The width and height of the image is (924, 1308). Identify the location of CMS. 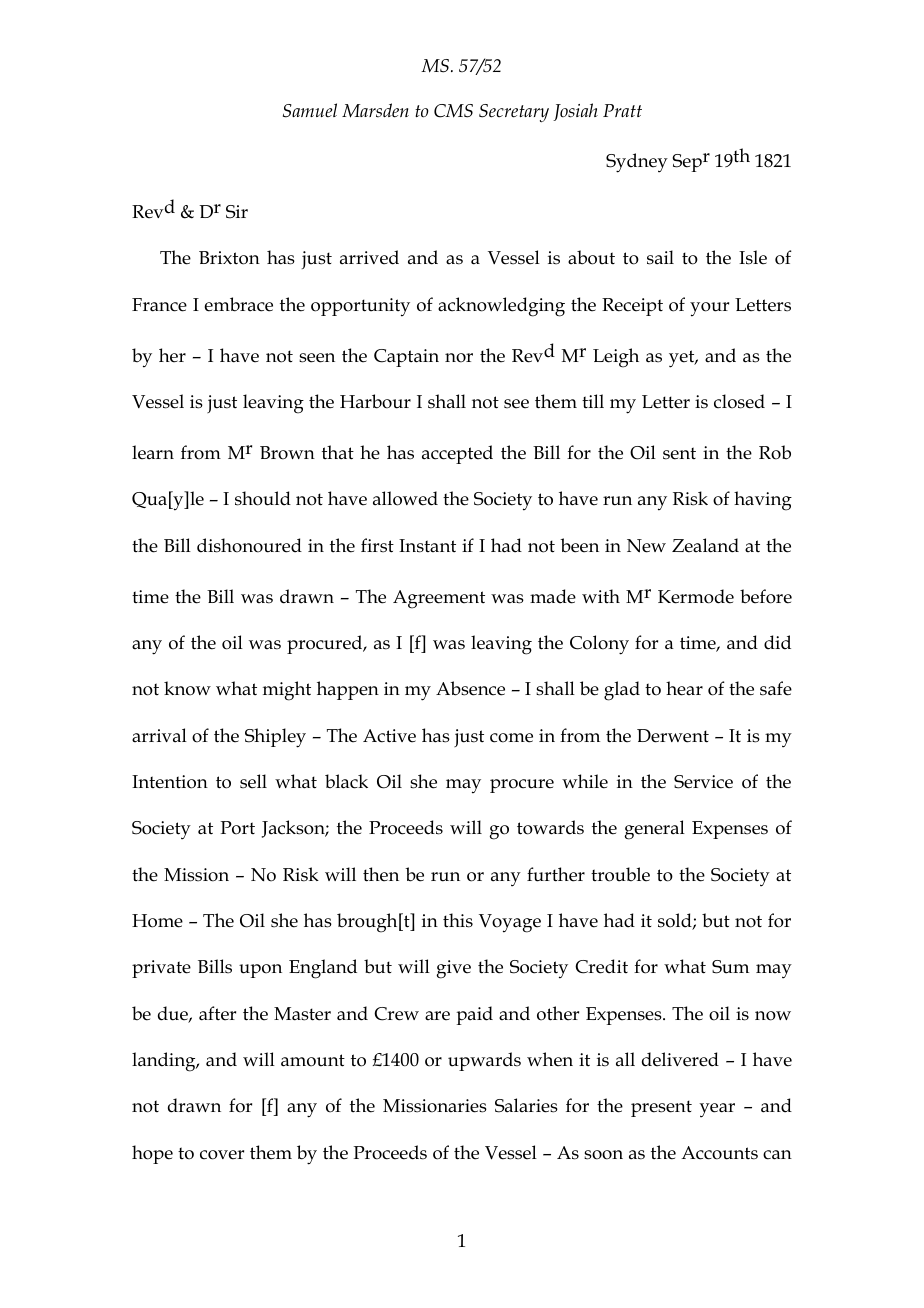
(453, 111).
